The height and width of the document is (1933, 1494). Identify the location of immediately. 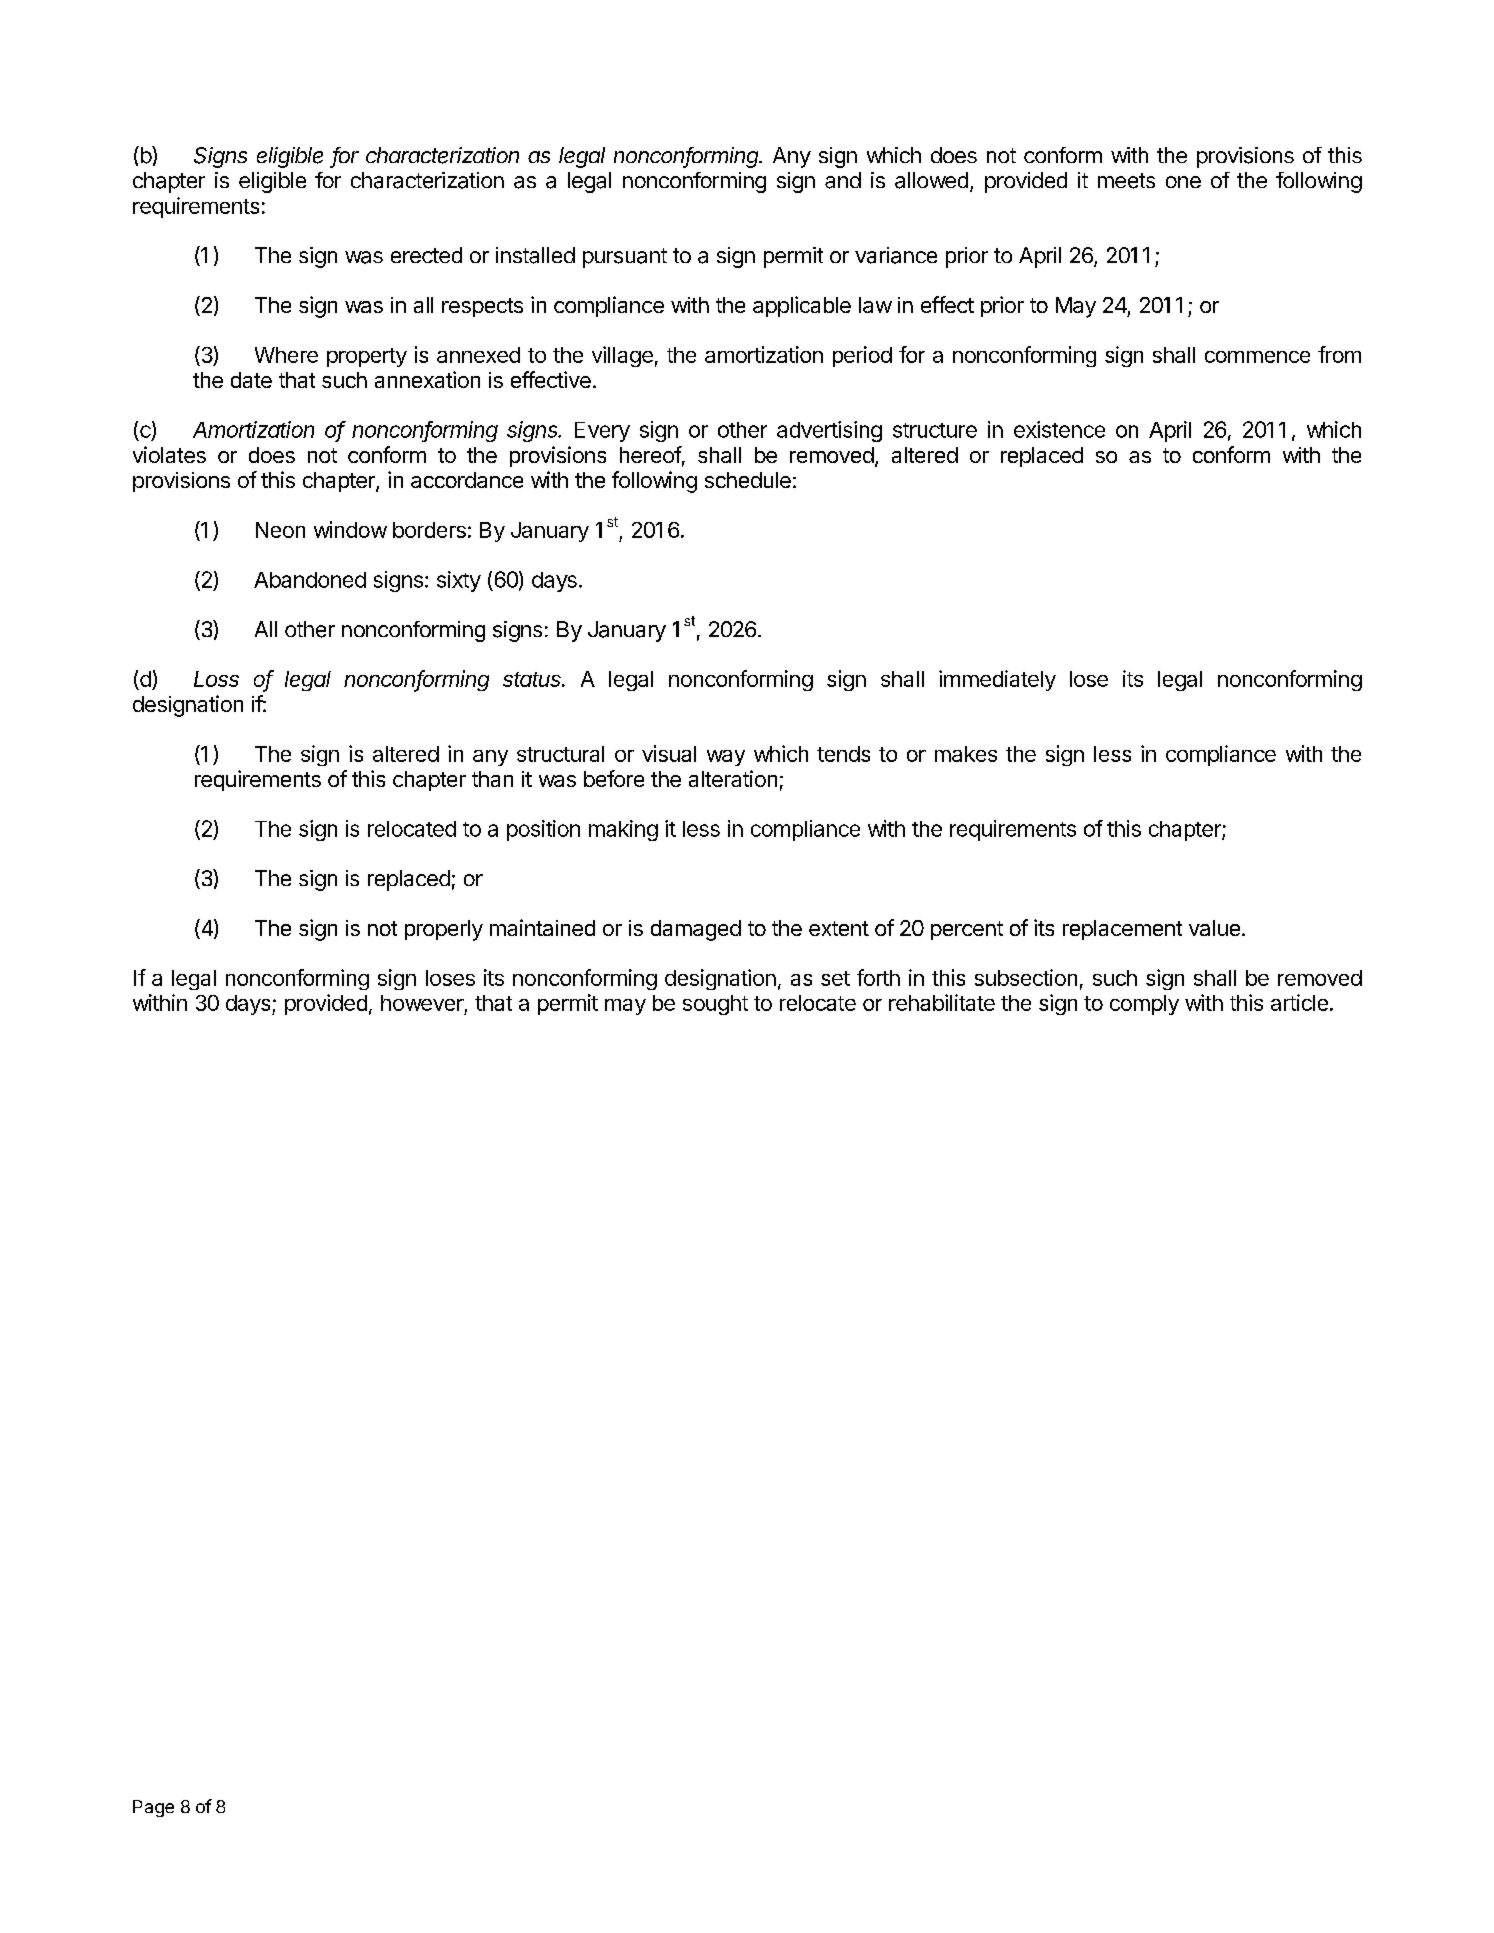
(997, 680).
